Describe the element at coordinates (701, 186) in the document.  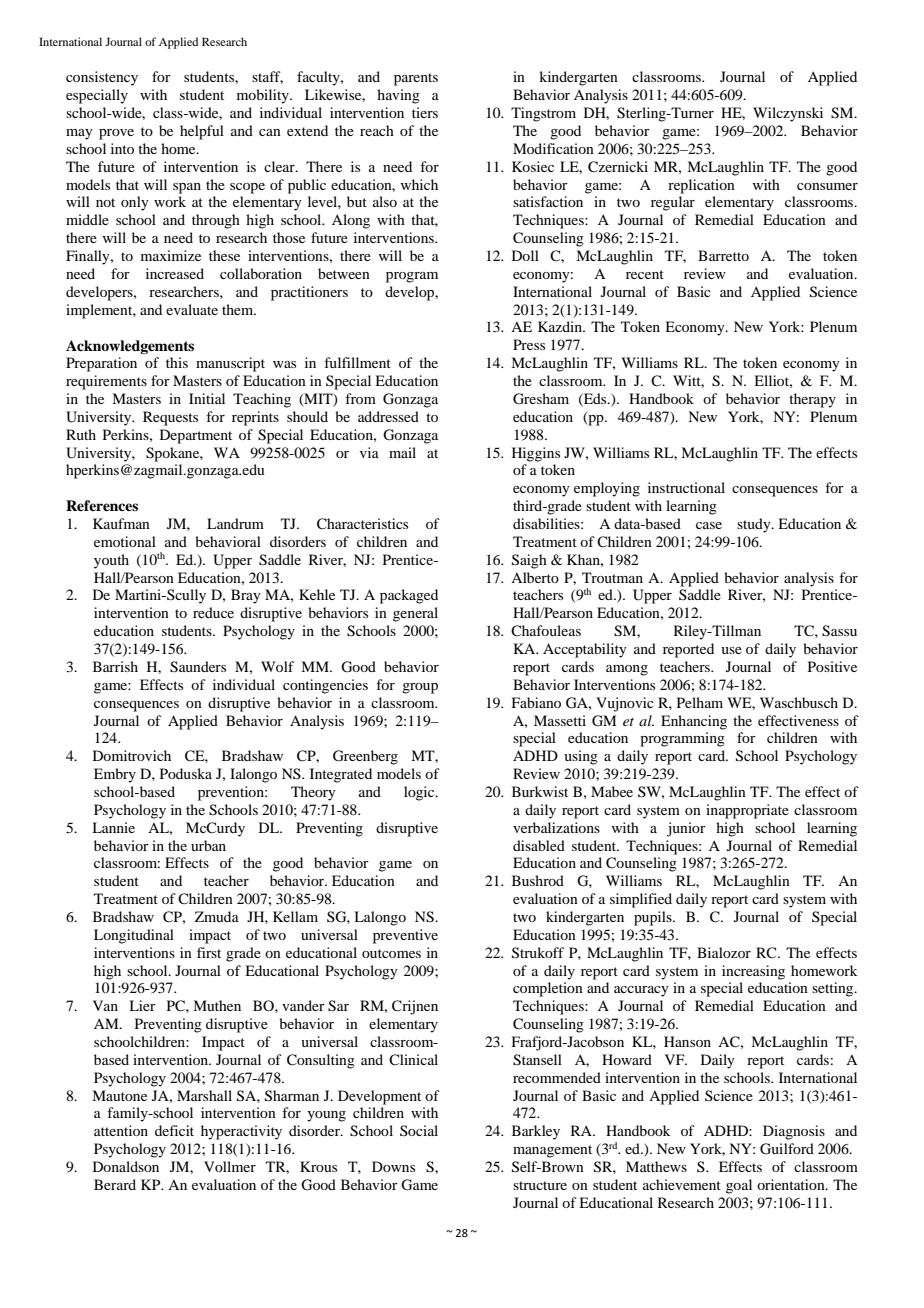
I see `replication` at that location.
